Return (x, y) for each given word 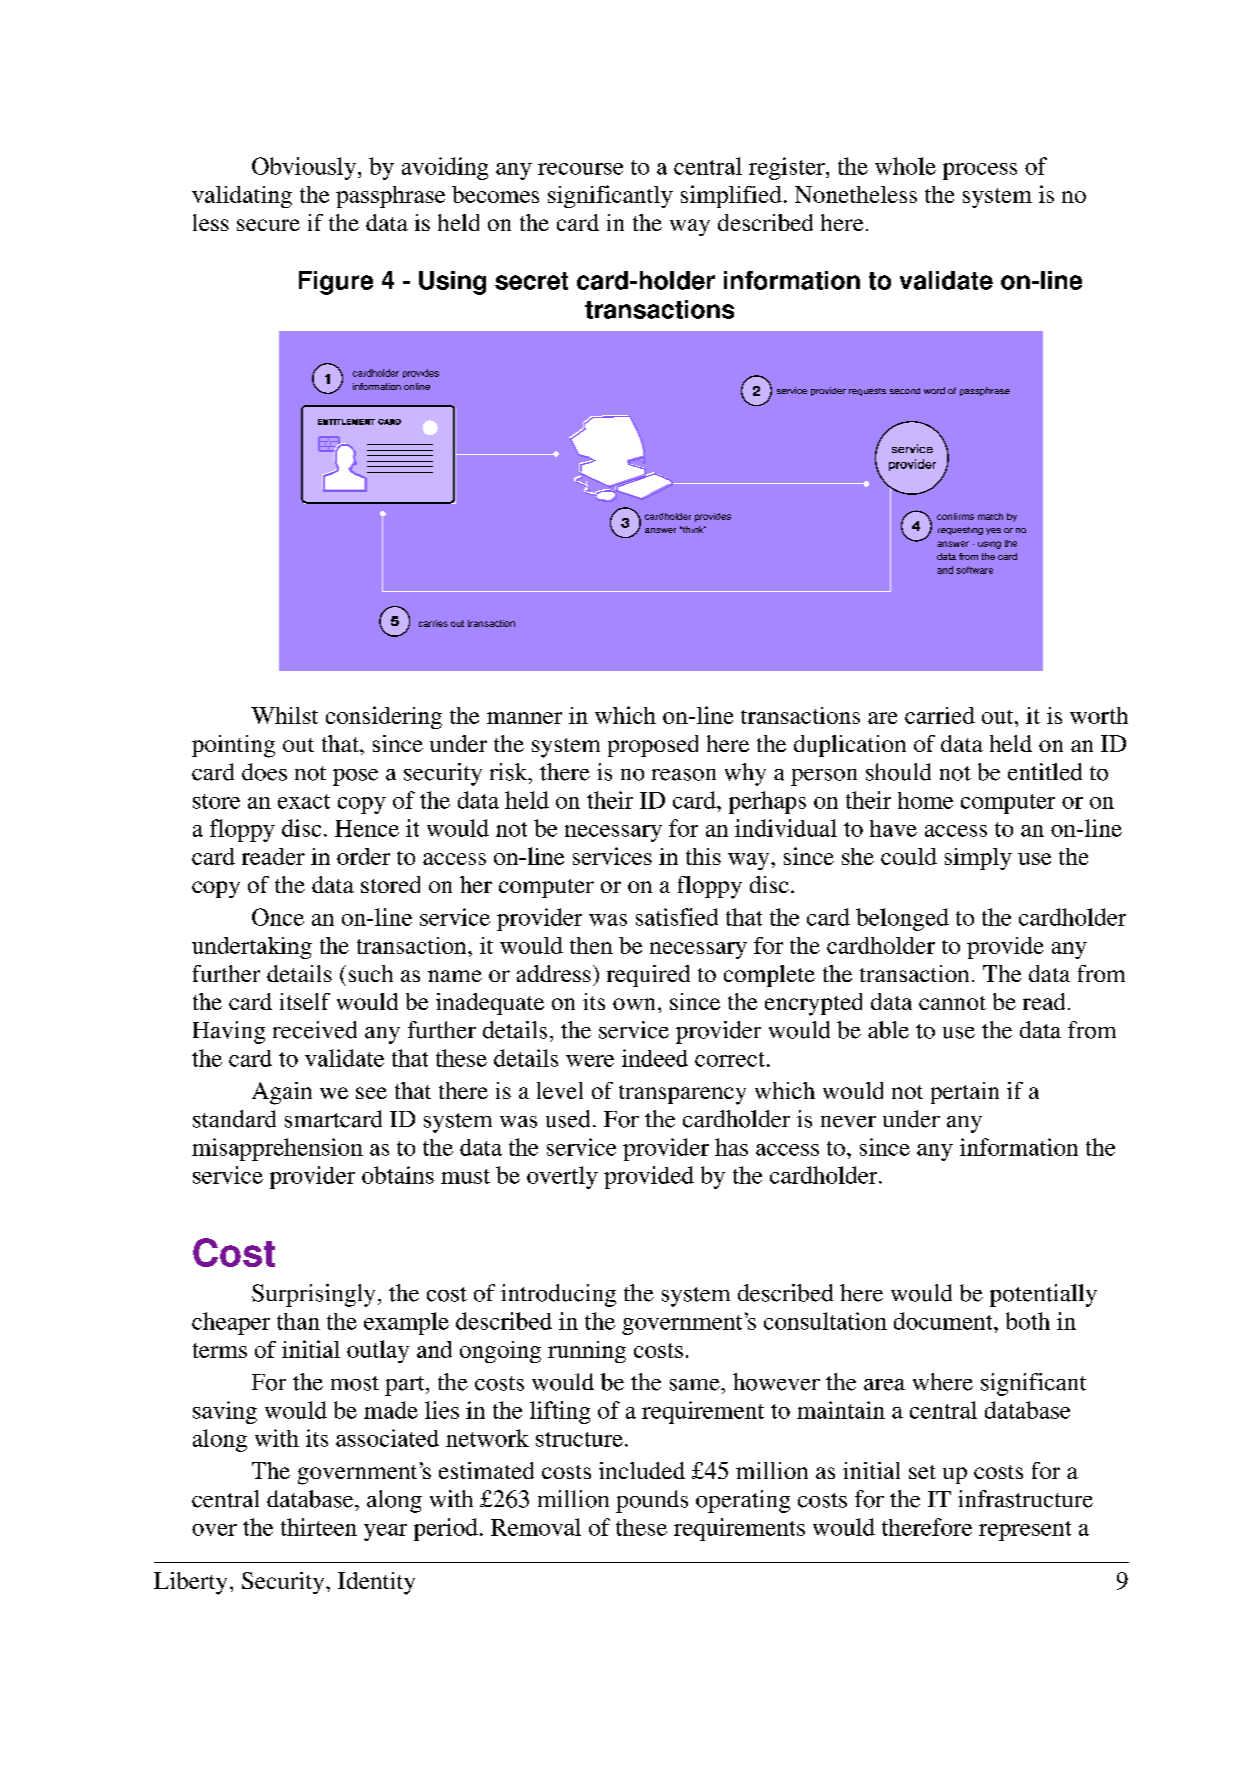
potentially (1043, 1295)
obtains (398, 1175)
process (980, 171)
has (731, 1147)
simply (978, 859)
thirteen (319, 1527)
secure (268, 225)
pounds (652, 1501)
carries (433, 623)
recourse (580, 169)
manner (524, 718)
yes (993, 531)
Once (278, 917)
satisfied (677, 917)
